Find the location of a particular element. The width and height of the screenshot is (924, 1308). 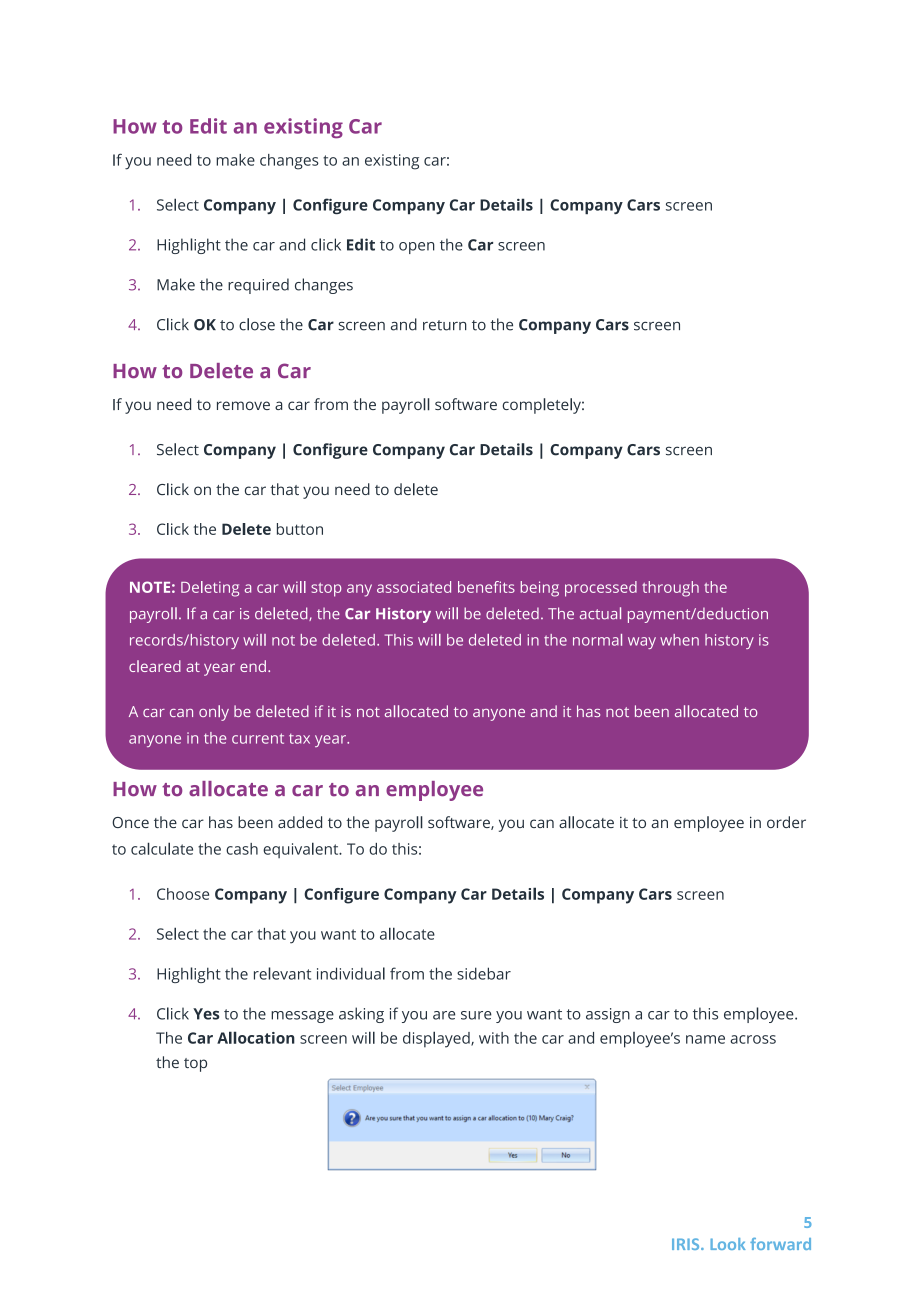

only is located at coordinates (214, 713).
